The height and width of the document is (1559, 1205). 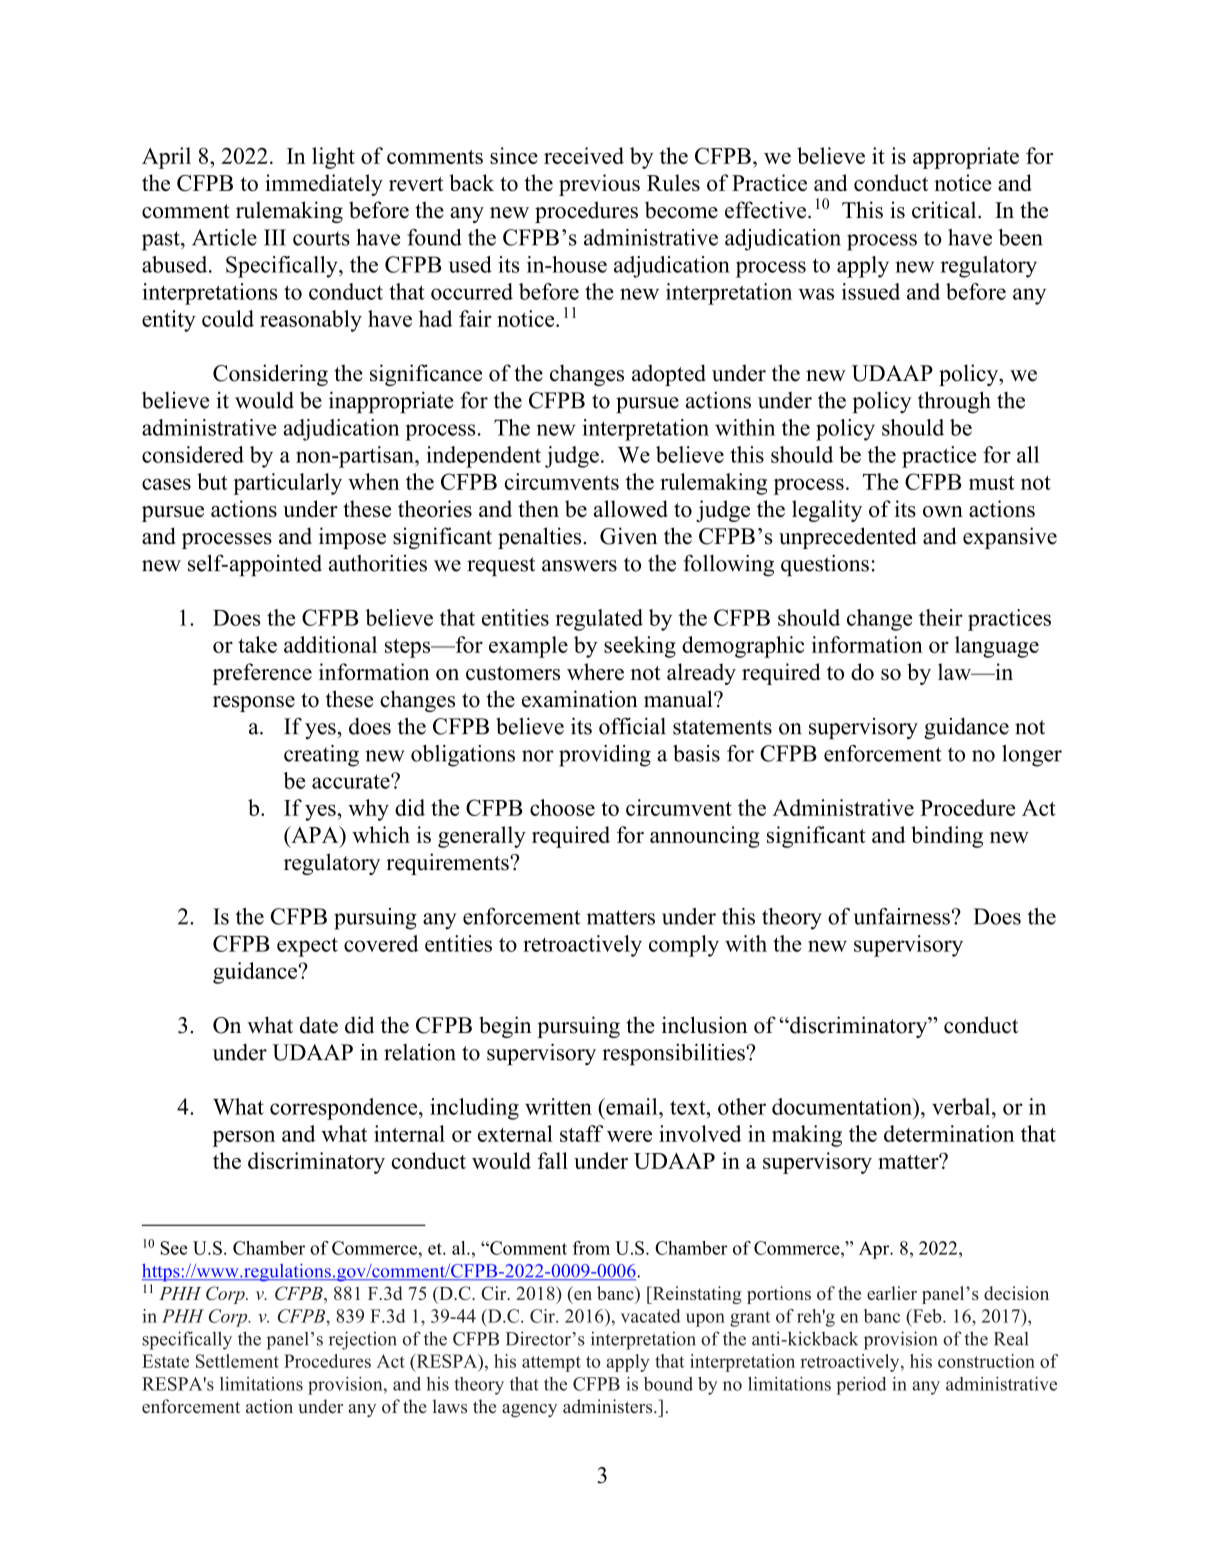 I want to click on own, so click(x=943, y=511).
